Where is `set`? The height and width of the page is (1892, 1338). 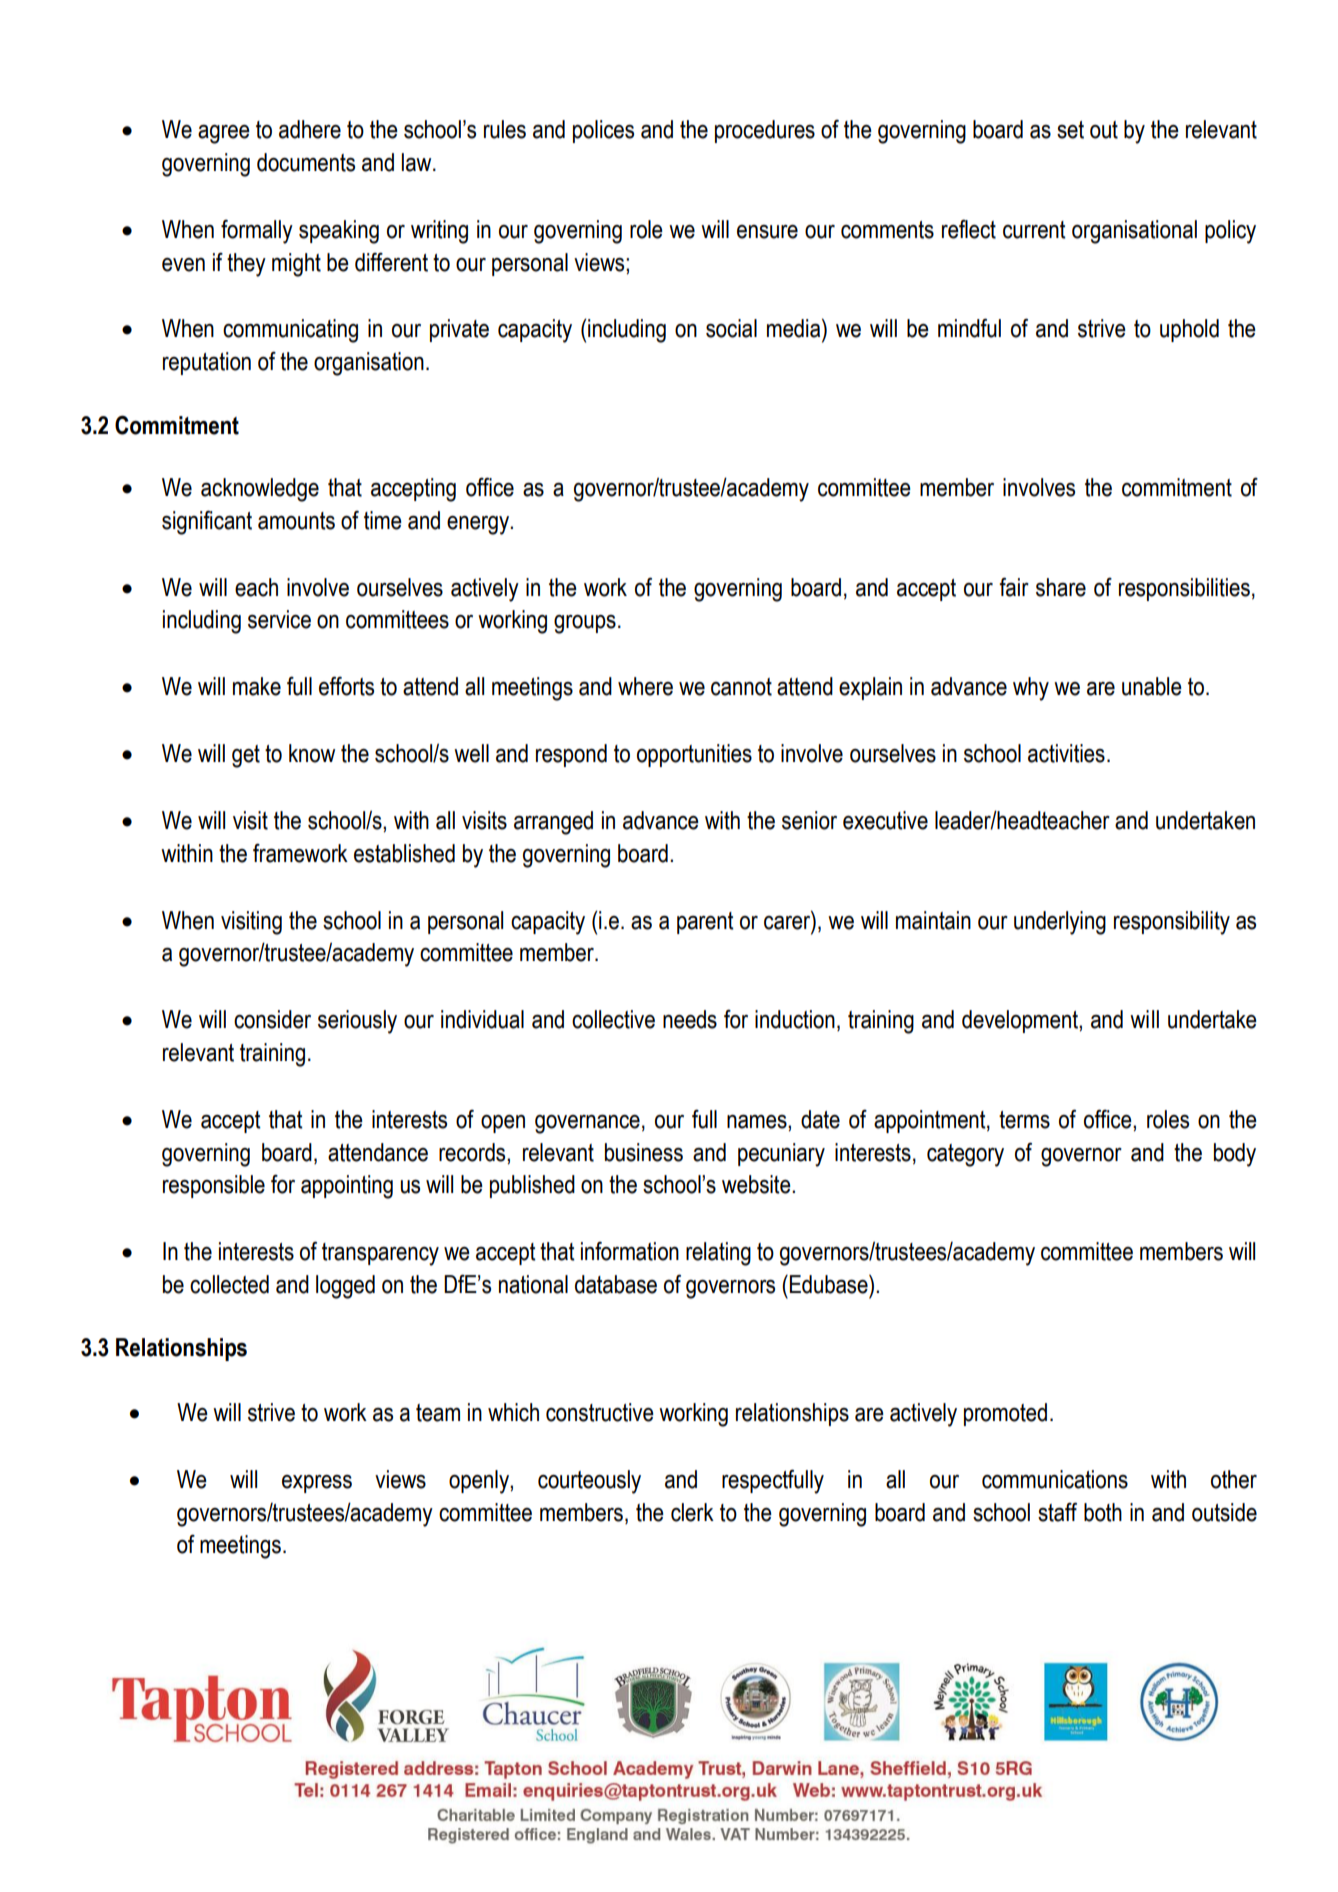 set is located at coordinates (1070, 130).
